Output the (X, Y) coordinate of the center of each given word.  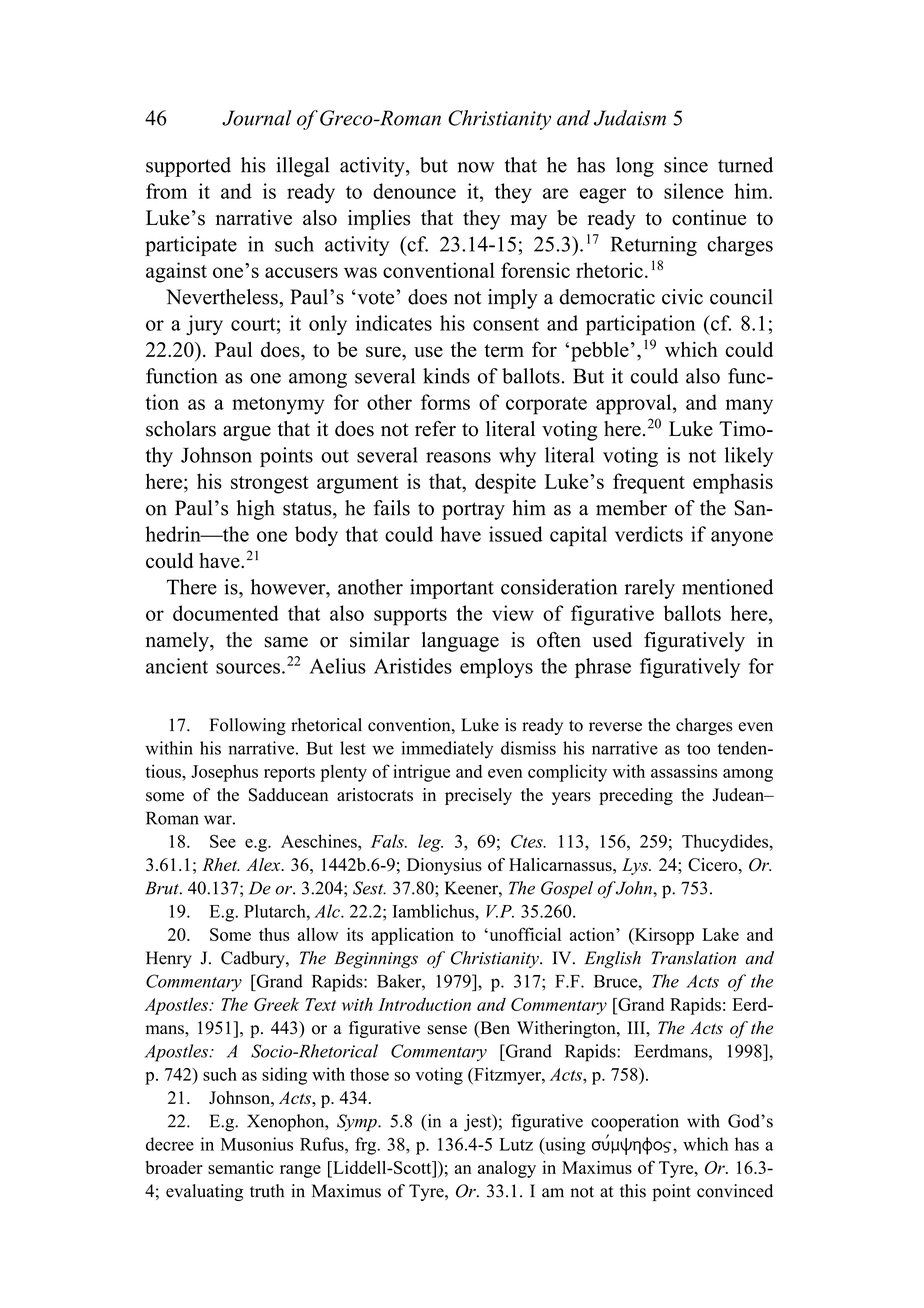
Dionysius (444, 866)
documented (226, 613)
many (749, 407)
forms (445, 402)
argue (247, 433)
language (460, 642)
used (612, 640)
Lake (720, 934)
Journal (257, 118)
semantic (241, 1167)
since (686, 165)
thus (274, 934)
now (476, 167)
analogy (507, 1169)
